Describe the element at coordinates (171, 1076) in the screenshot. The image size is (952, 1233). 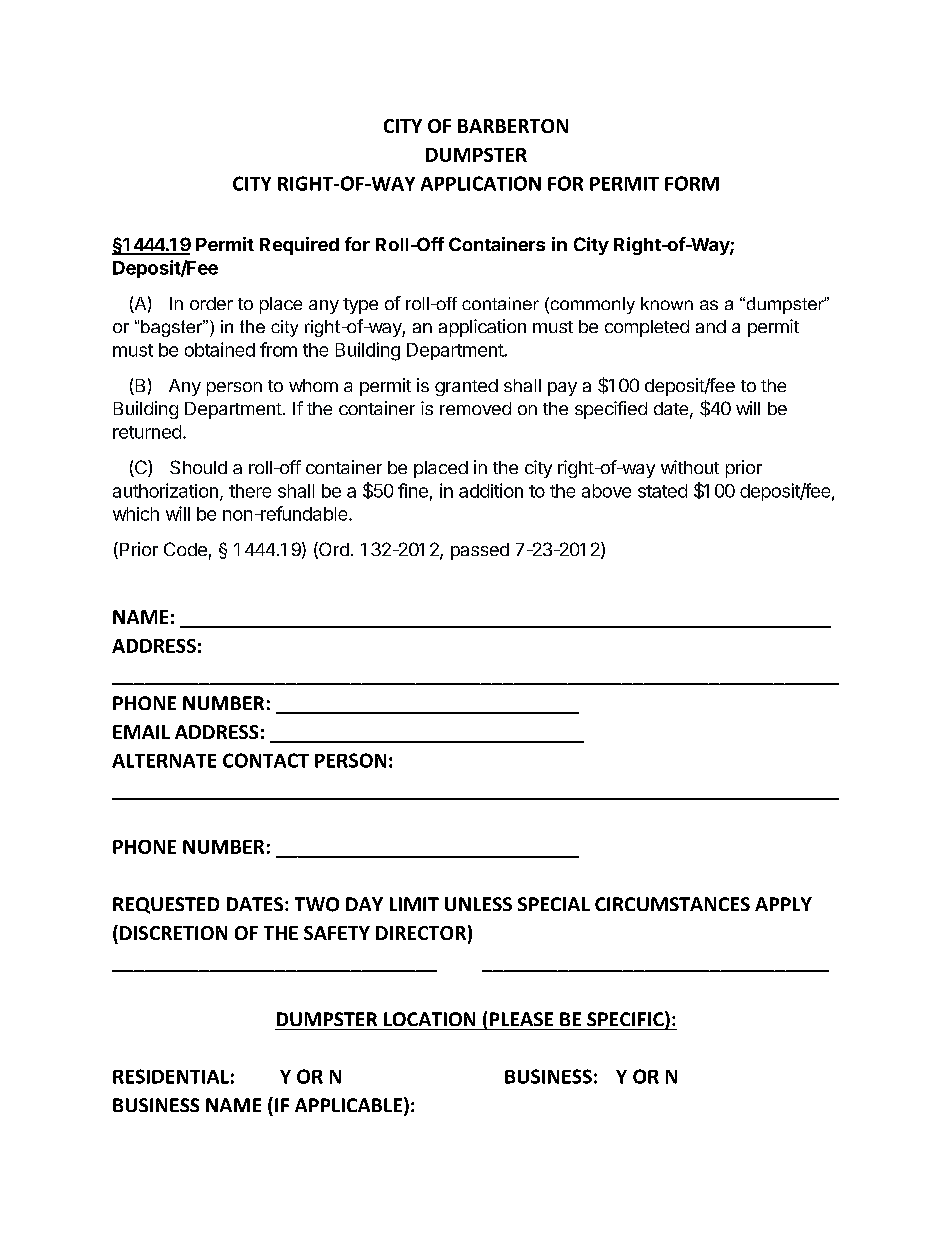
I see `RESIDENTIAL` at that location.
